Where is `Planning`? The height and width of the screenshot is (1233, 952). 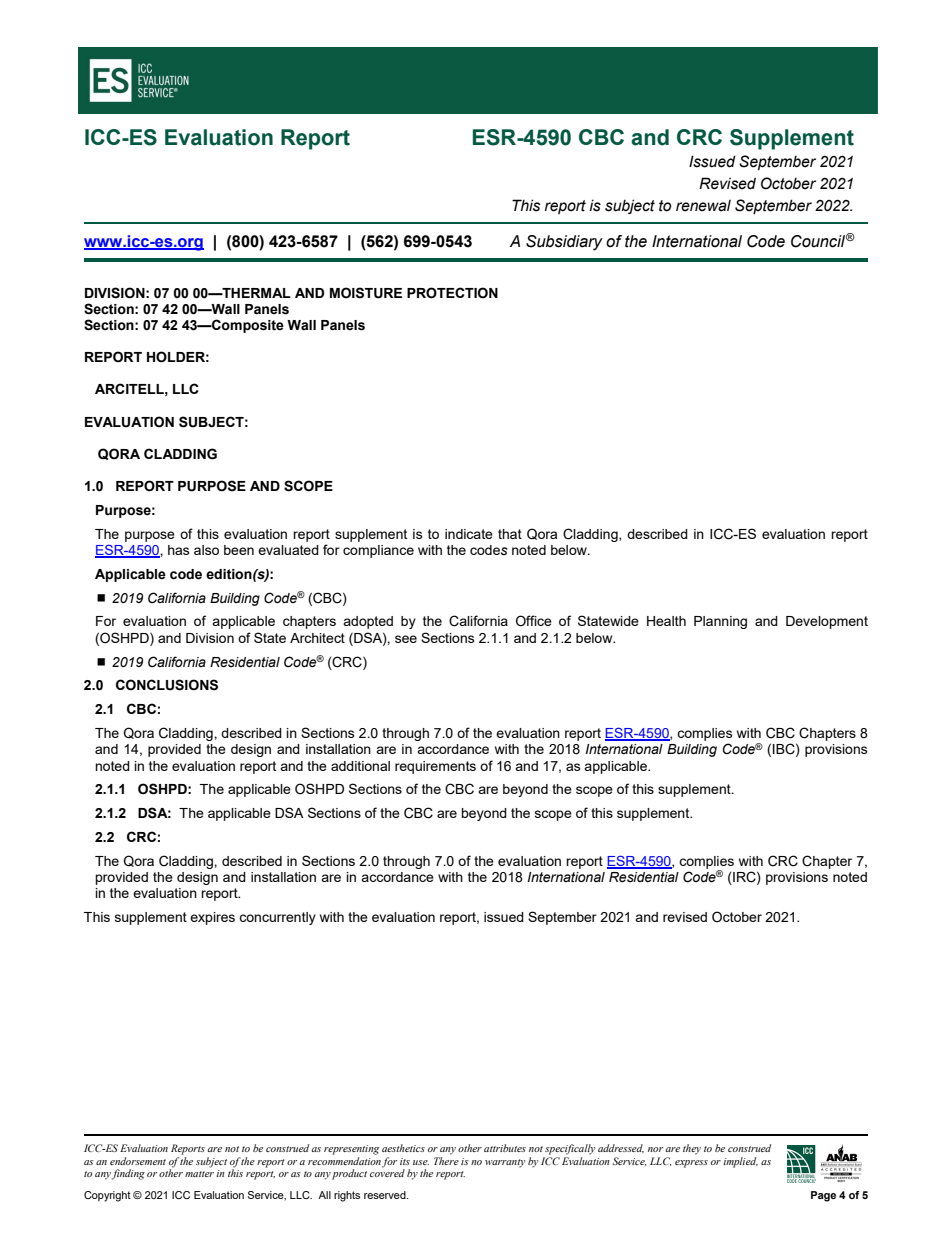
Planning is located at coordinates (720, 622).
